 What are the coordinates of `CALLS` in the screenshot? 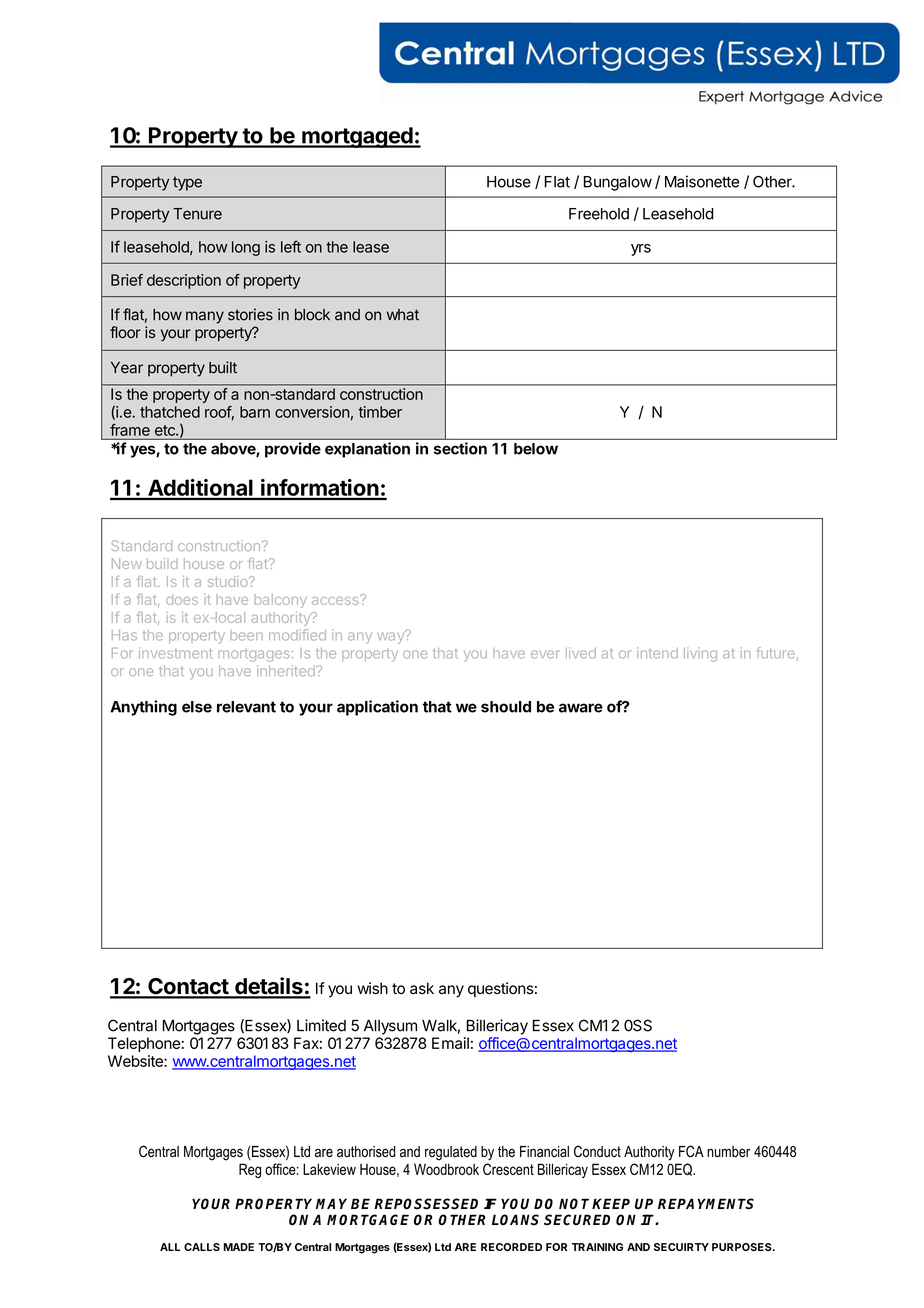 It's located at (202, 1247).
